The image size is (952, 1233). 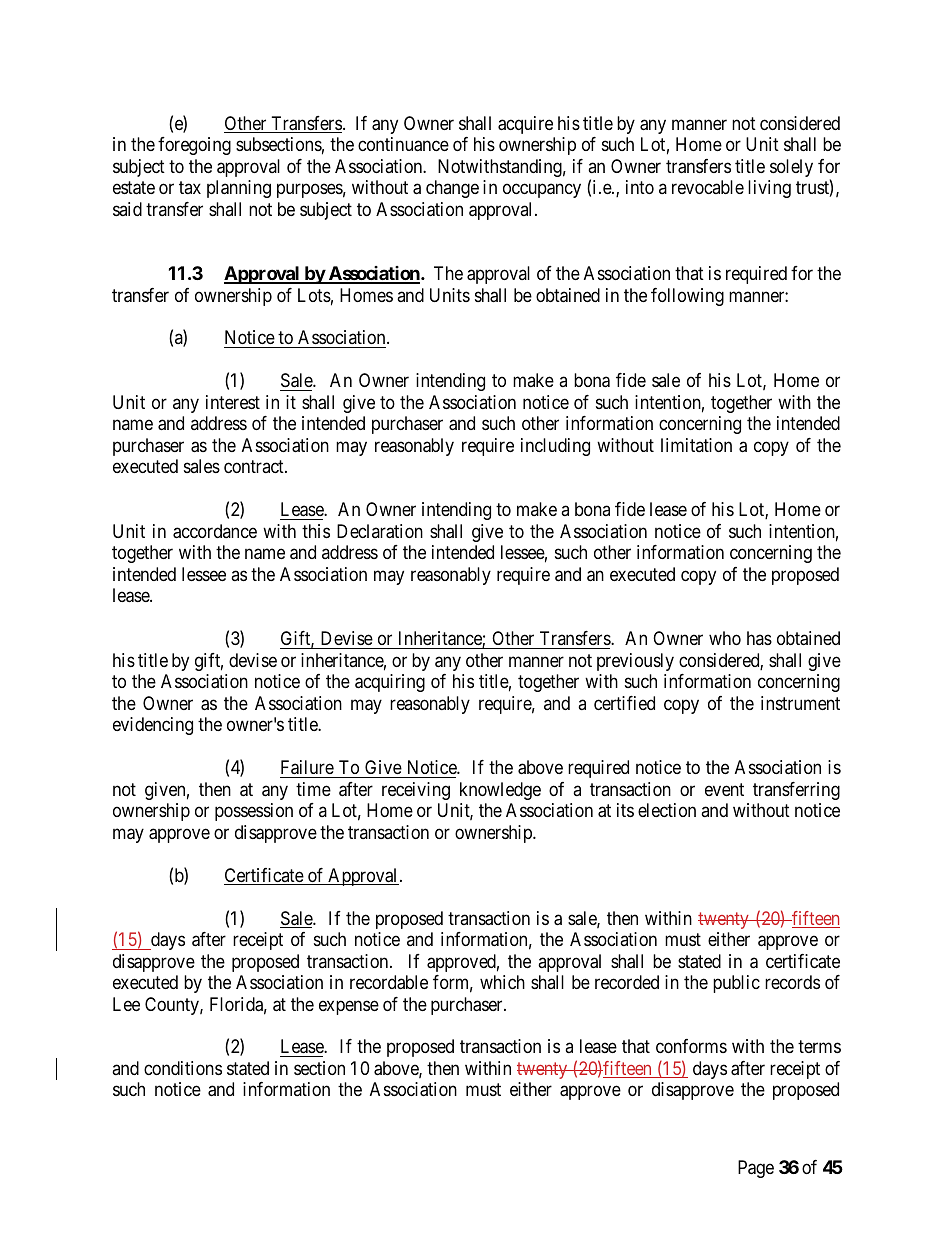 What do you see at coordinates (756, 1169) in the document?
I see `Page` at bounding box center [756, 1169].
